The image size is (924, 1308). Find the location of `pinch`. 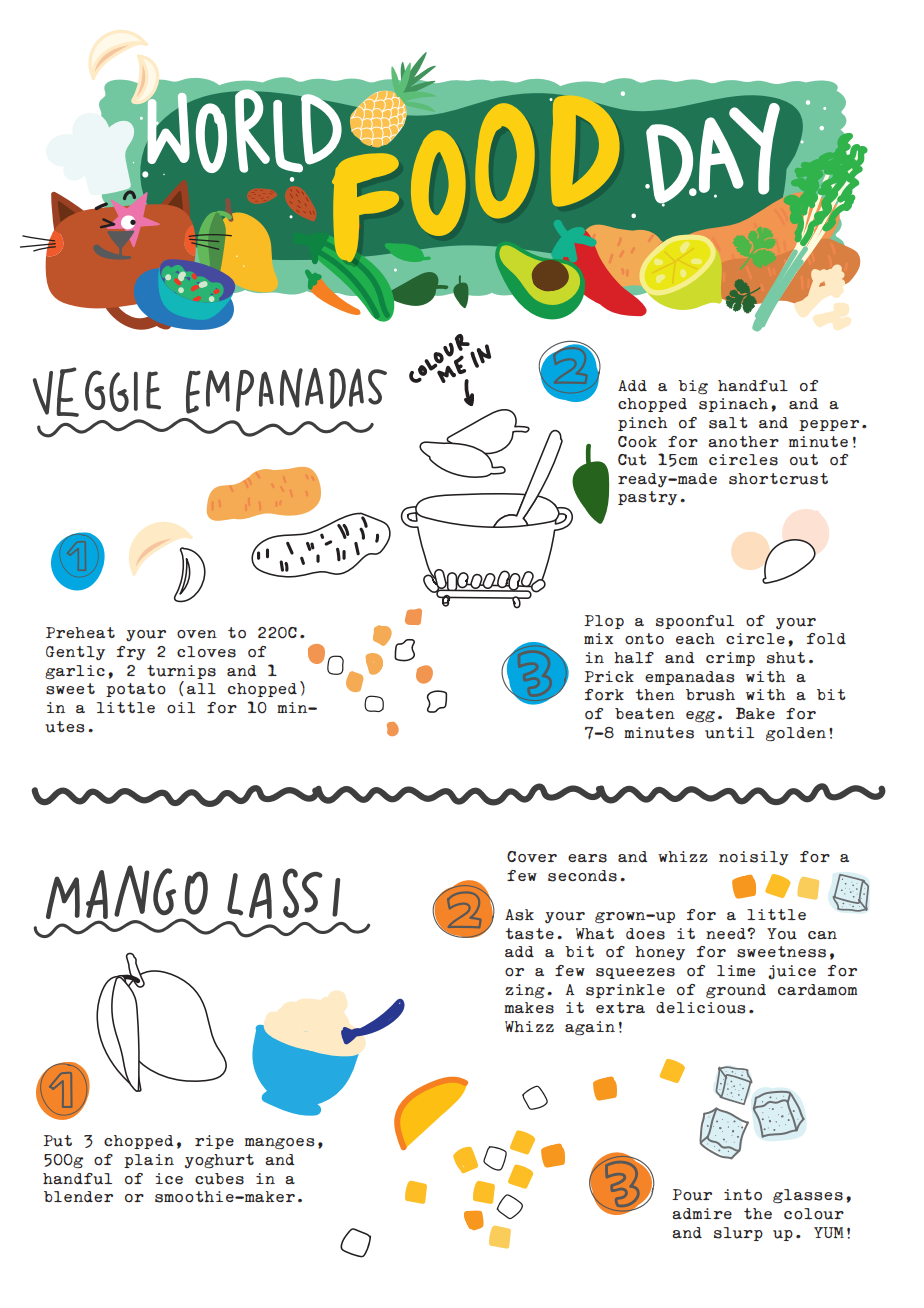

pinch is located at coordinates (642, 424).
